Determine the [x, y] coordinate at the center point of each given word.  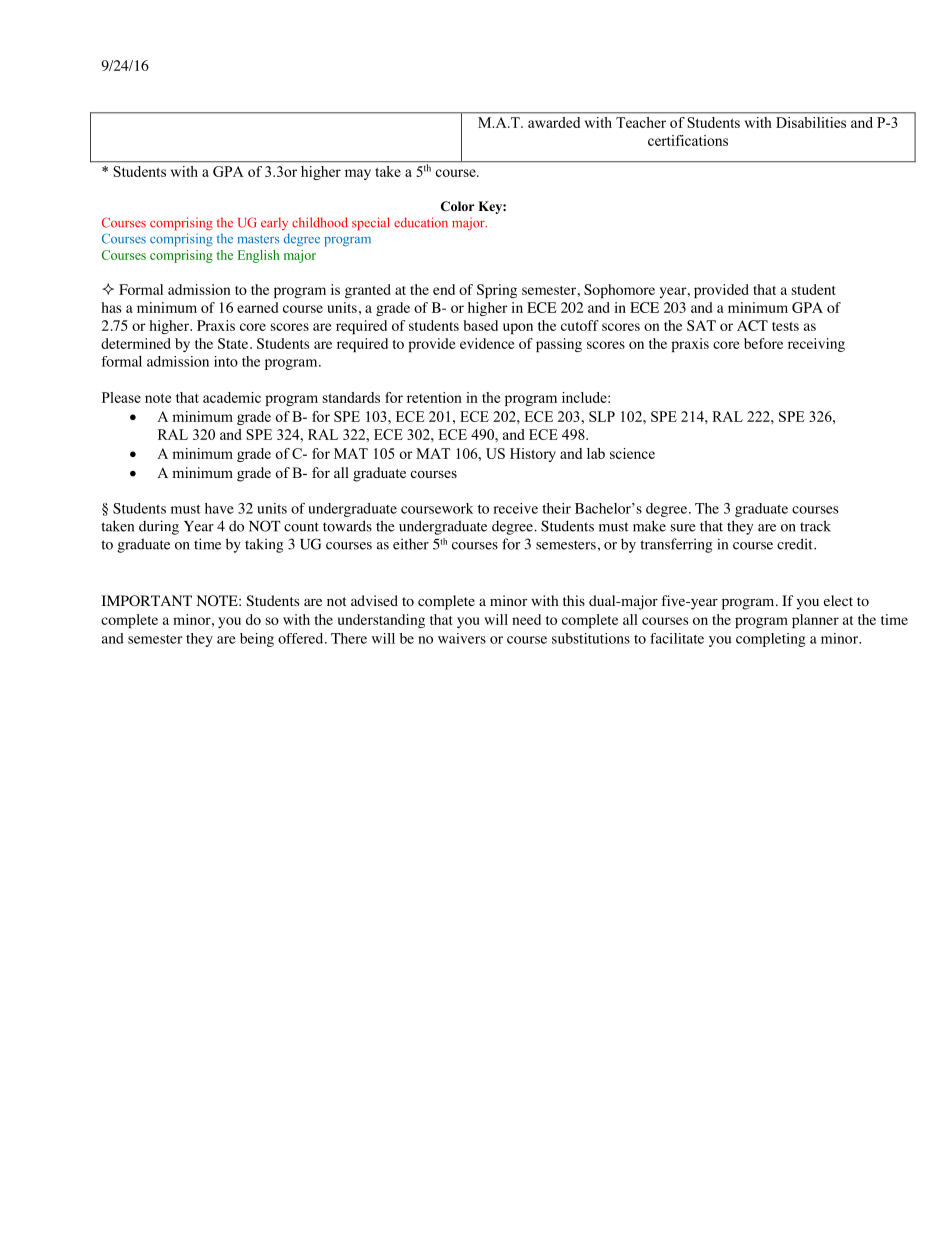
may [358, 174]
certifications [688, 140]
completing [770, 640]
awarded [554, 122]
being [257, 640]
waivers [462, 638]
